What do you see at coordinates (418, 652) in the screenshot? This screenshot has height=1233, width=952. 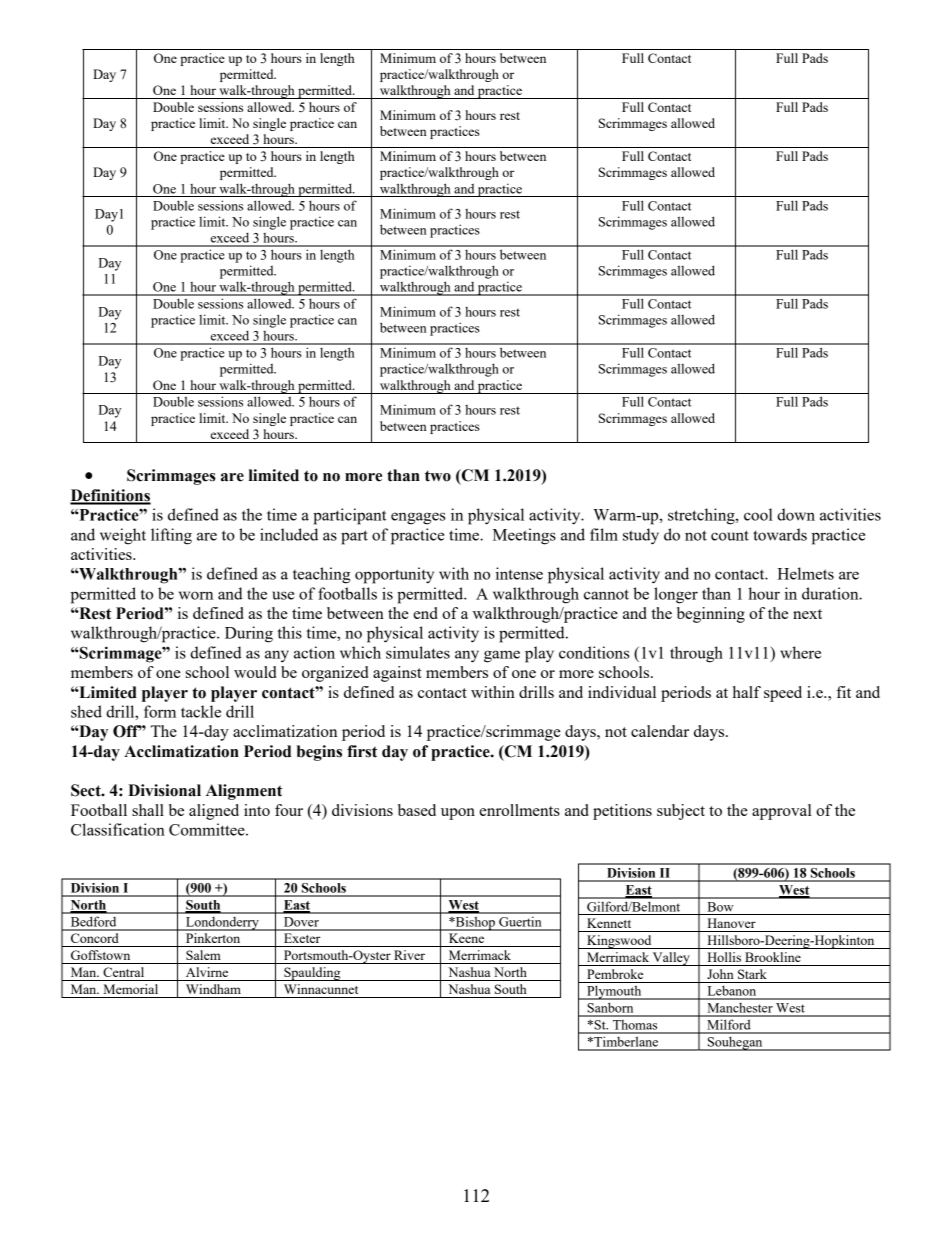 I see `simulates` at bounding box center [418, 652].
